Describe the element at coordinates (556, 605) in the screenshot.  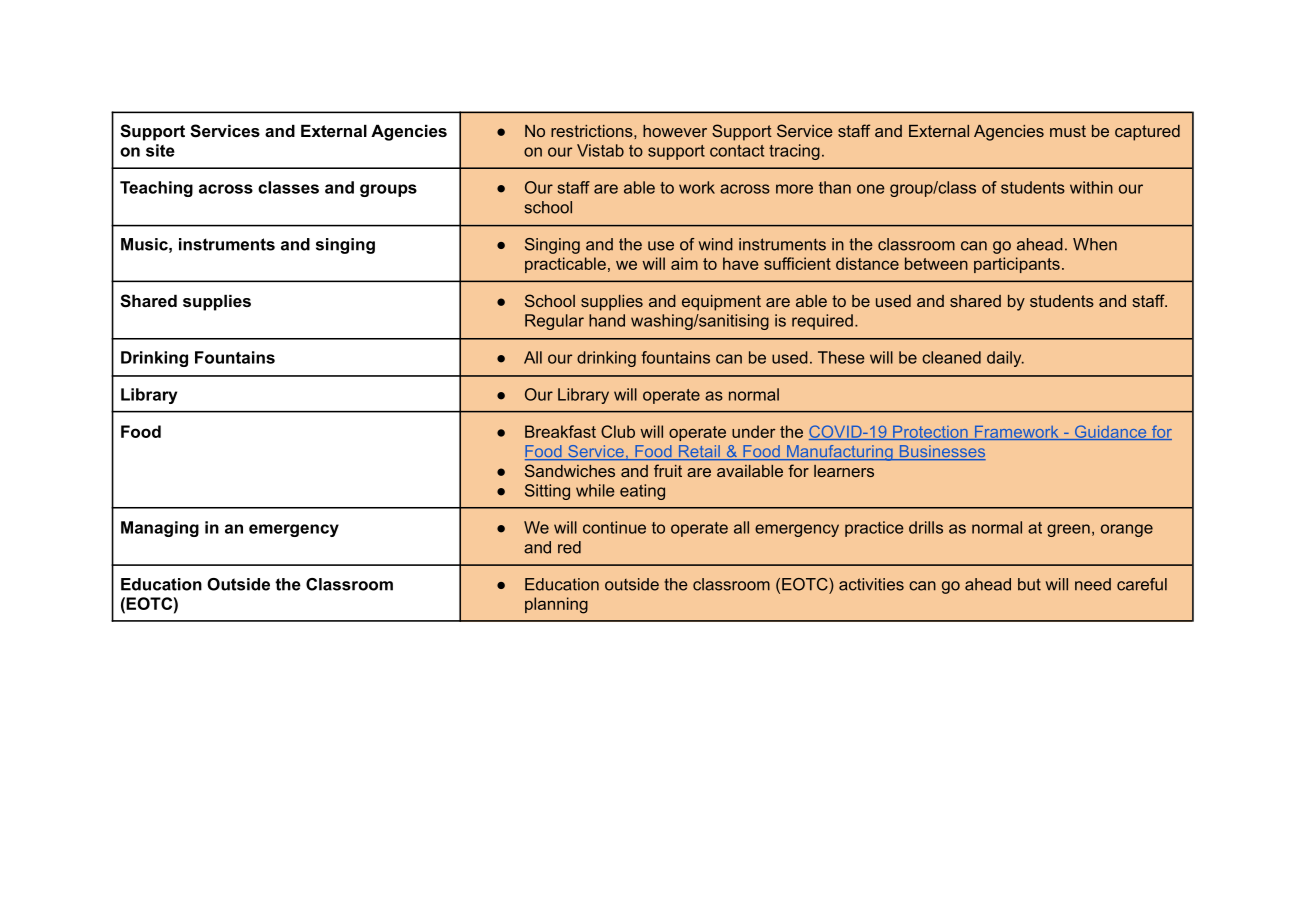
I see `planning` at that location.
